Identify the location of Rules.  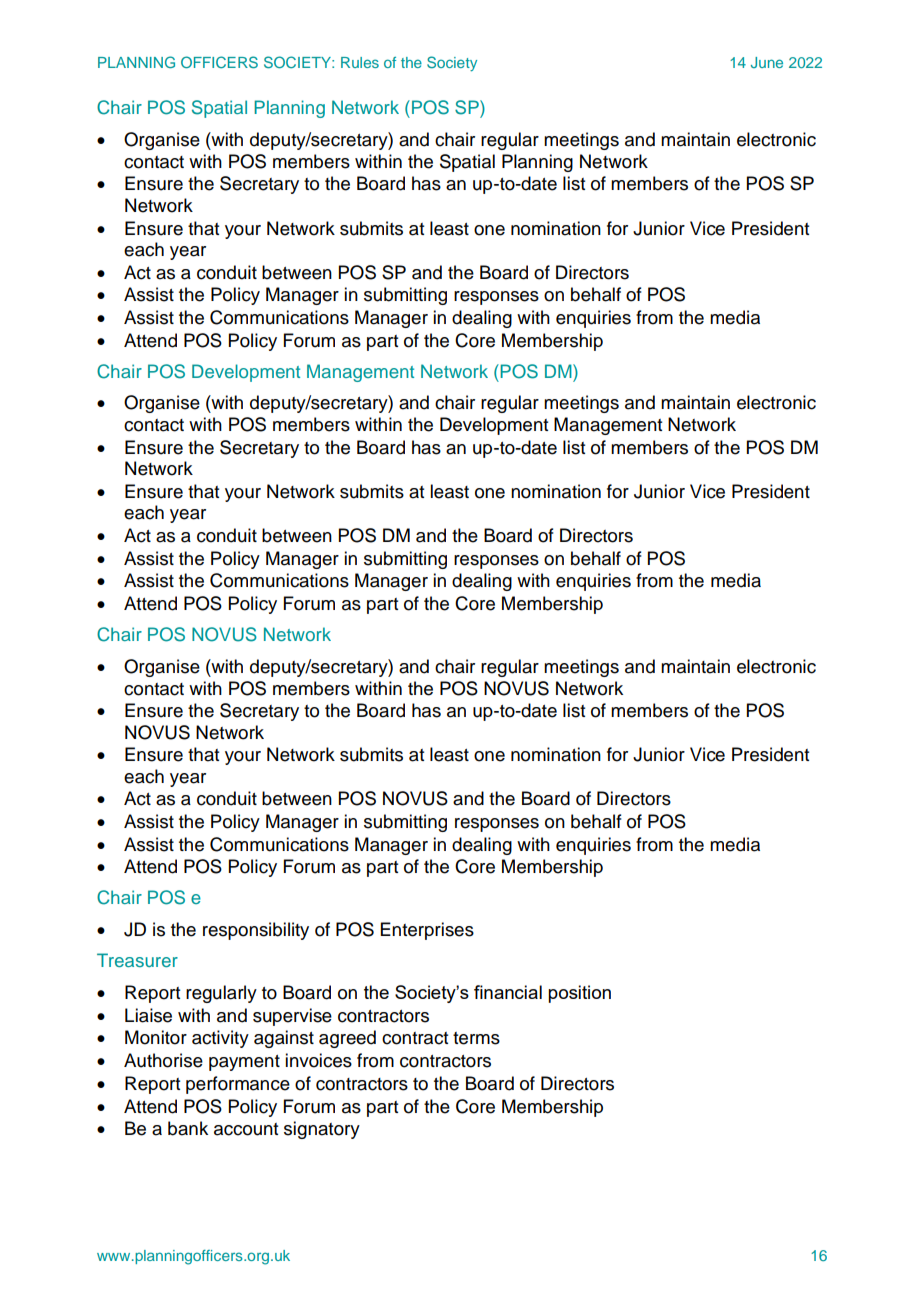
(360, 62).
